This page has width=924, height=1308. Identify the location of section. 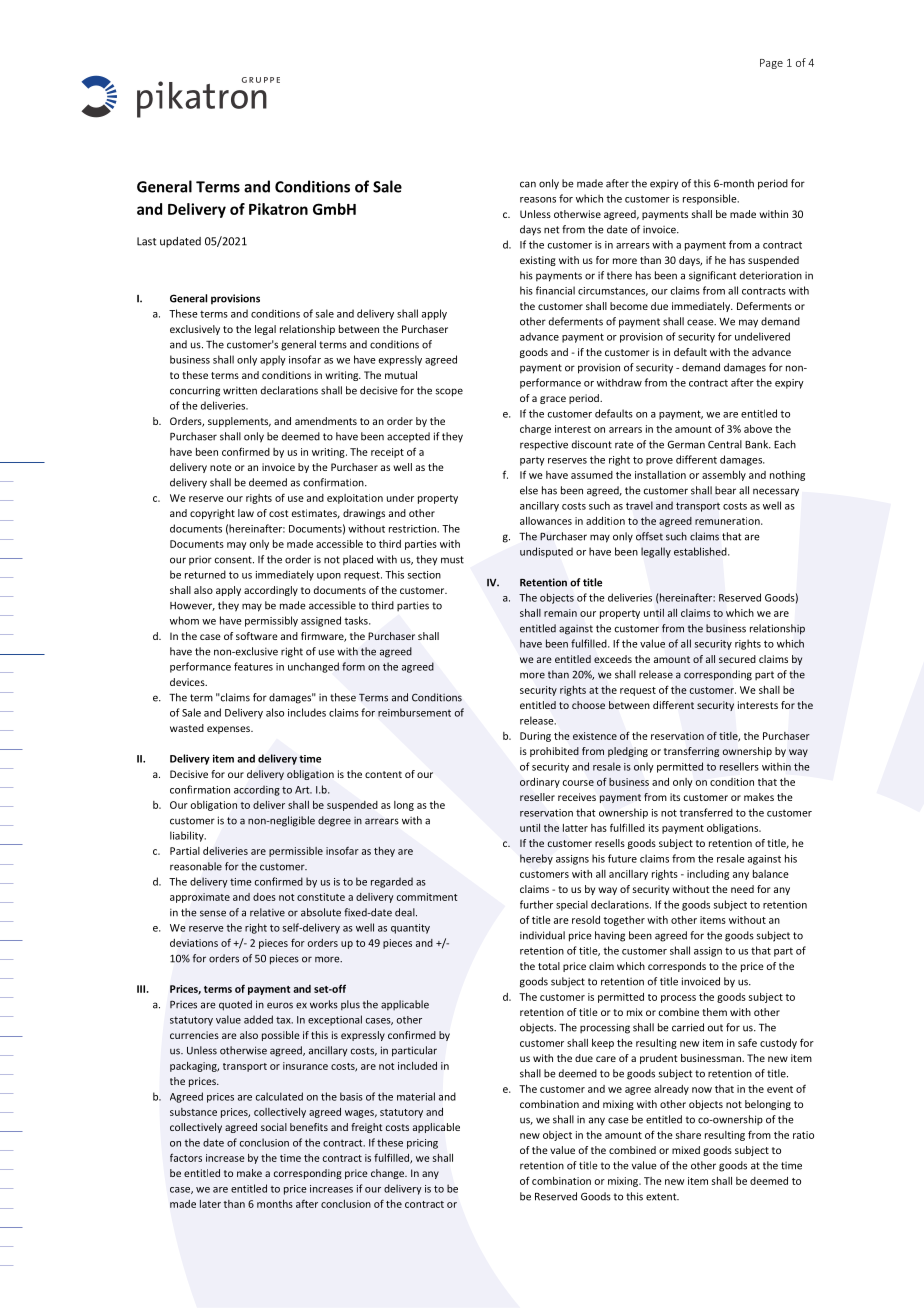
(424, 575).
